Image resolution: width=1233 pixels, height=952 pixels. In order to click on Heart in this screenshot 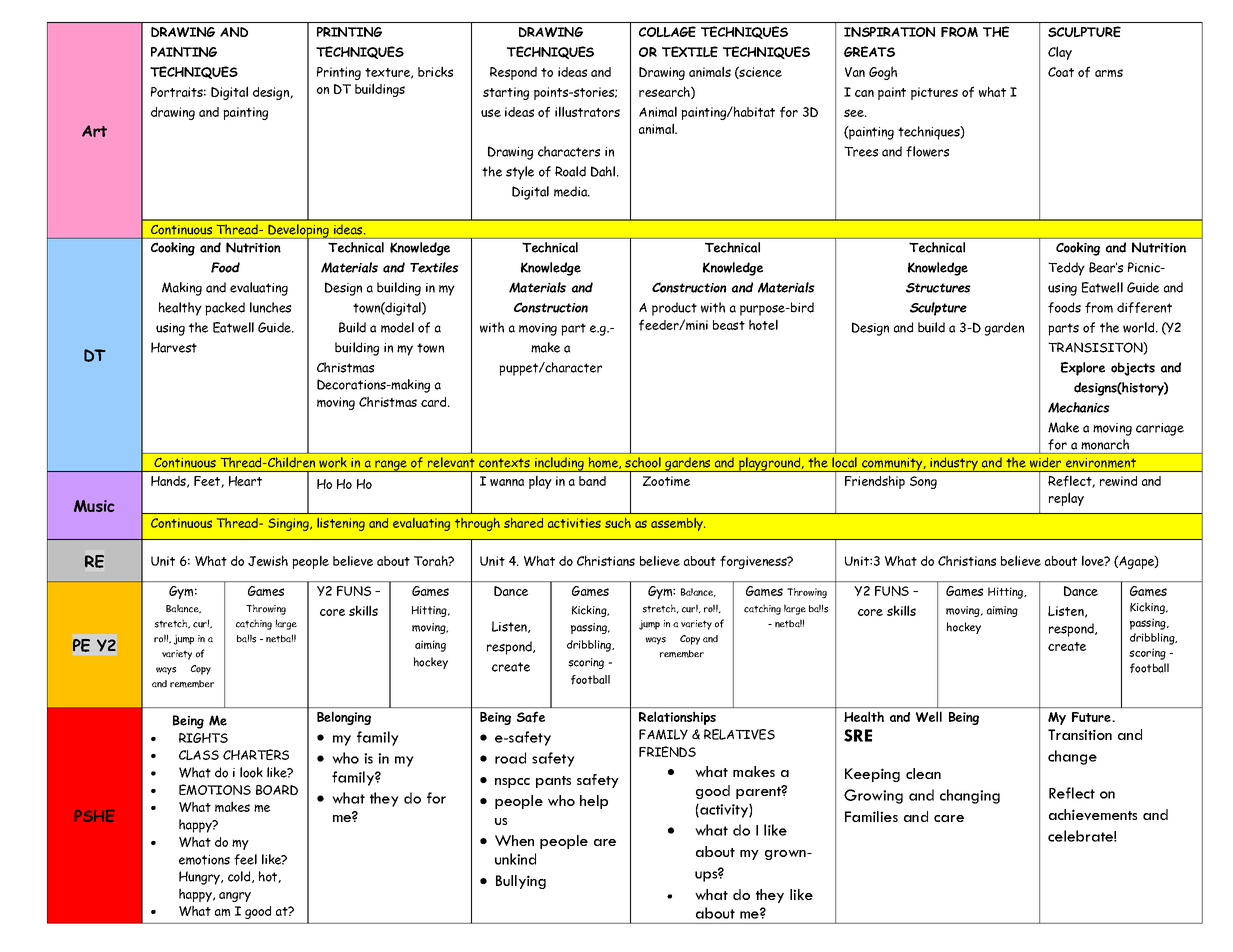, I will do `click(245, 481)`.
